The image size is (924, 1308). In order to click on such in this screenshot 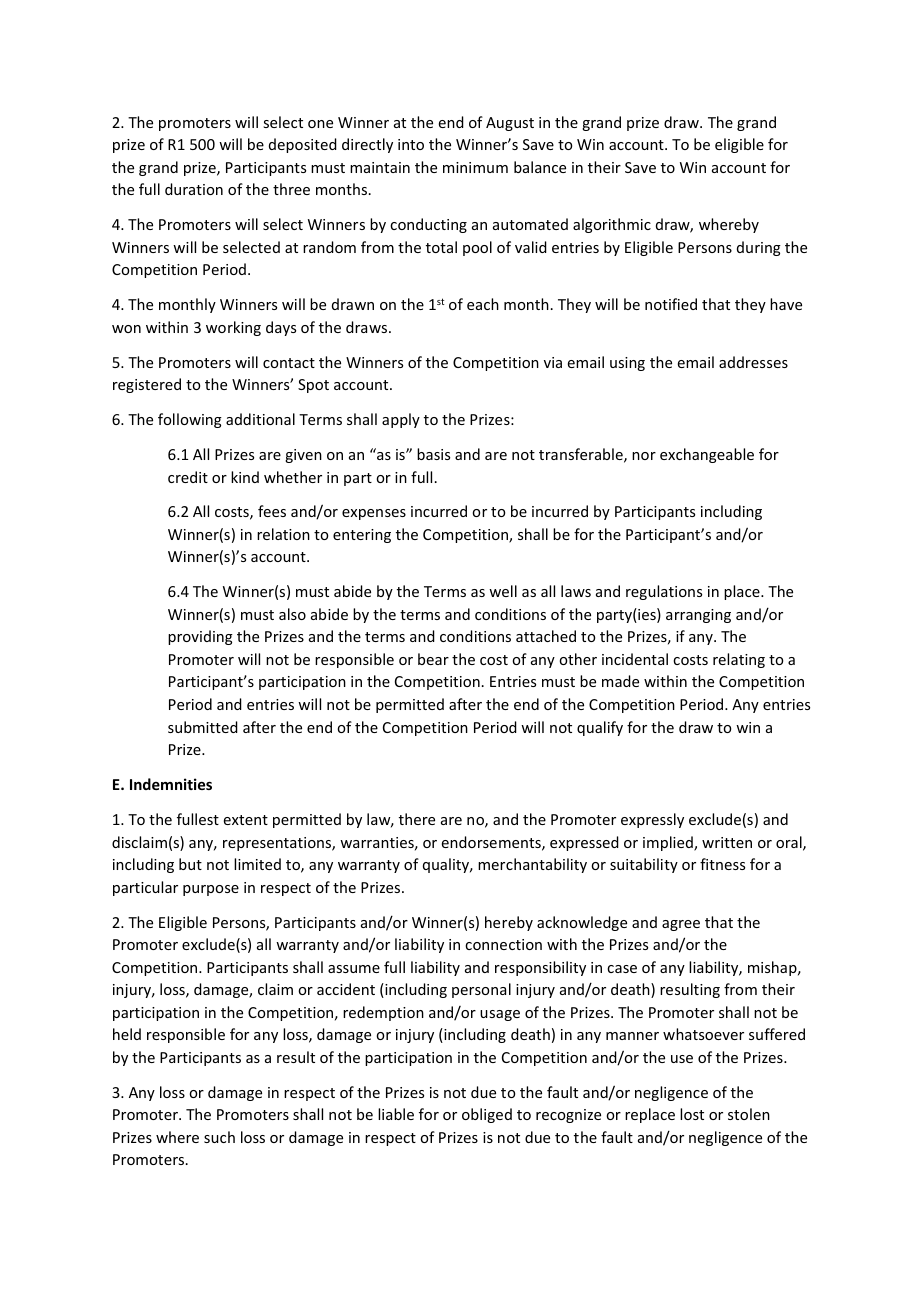, I will do `click(219, 1137)`.
